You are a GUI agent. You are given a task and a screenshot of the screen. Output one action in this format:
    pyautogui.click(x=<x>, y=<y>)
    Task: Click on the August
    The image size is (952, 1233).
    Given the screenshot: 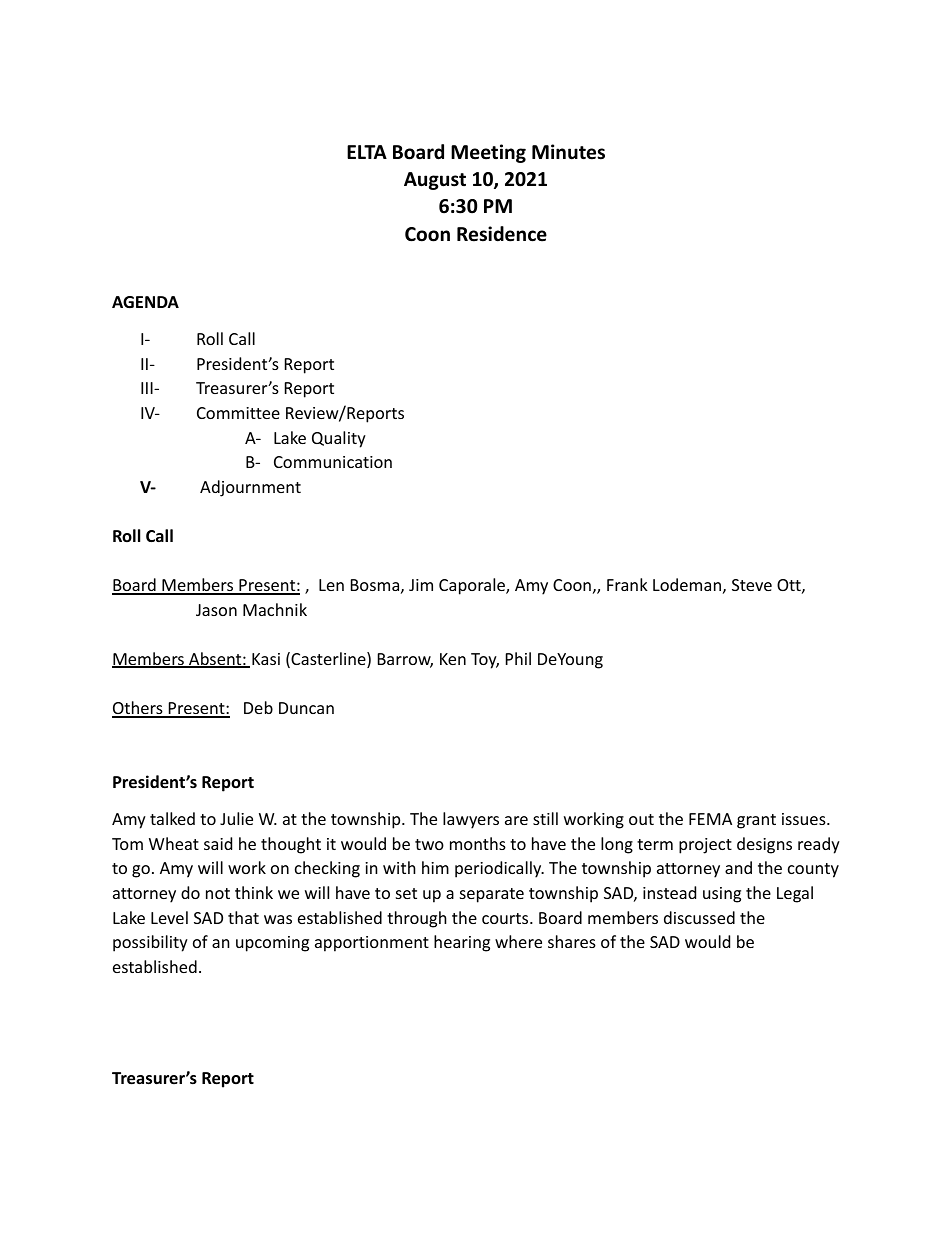 What is the action you would take?
    pyautogui.click(x=435, y=181)
